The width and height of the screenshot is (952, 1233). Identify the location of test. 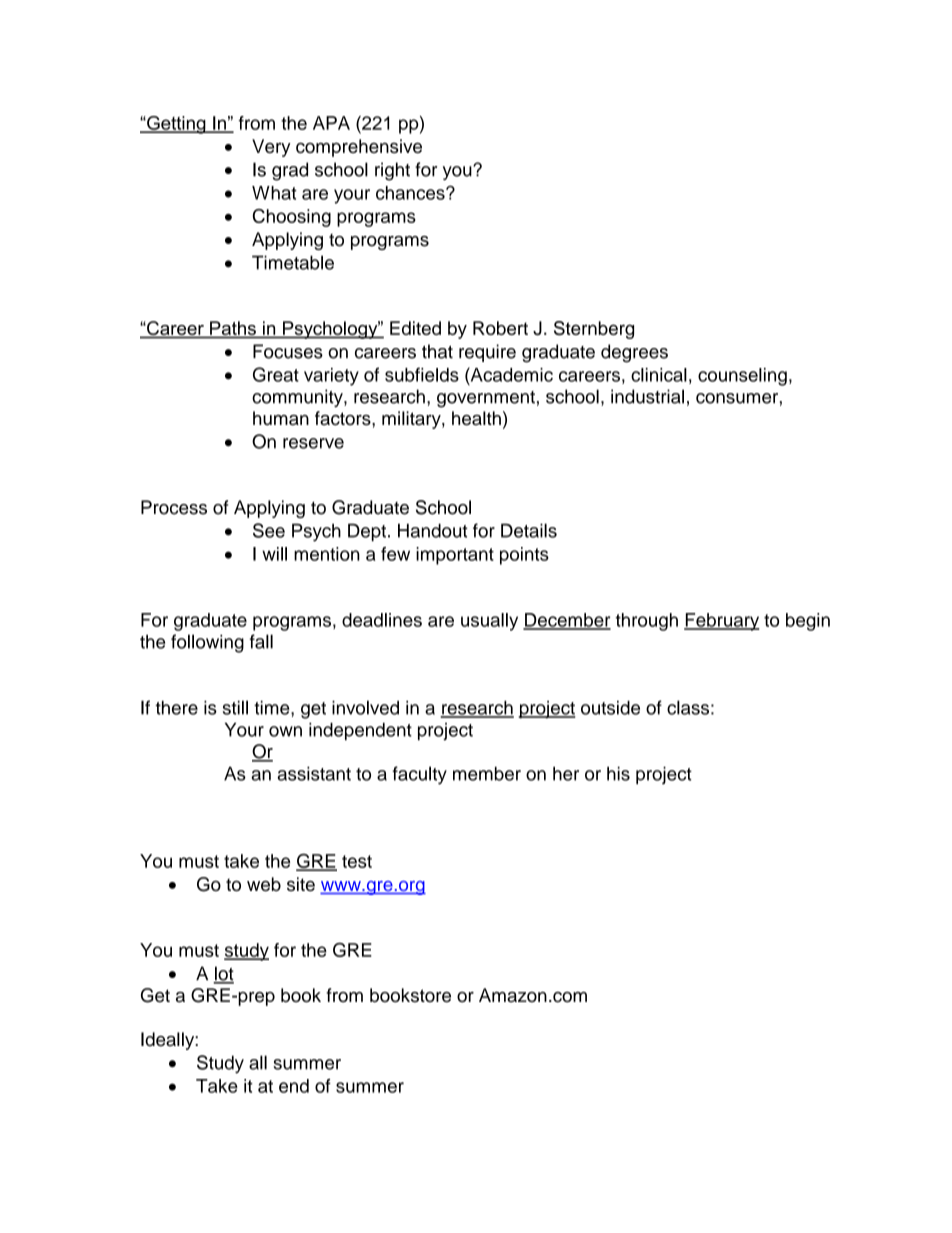
(357, 861).
